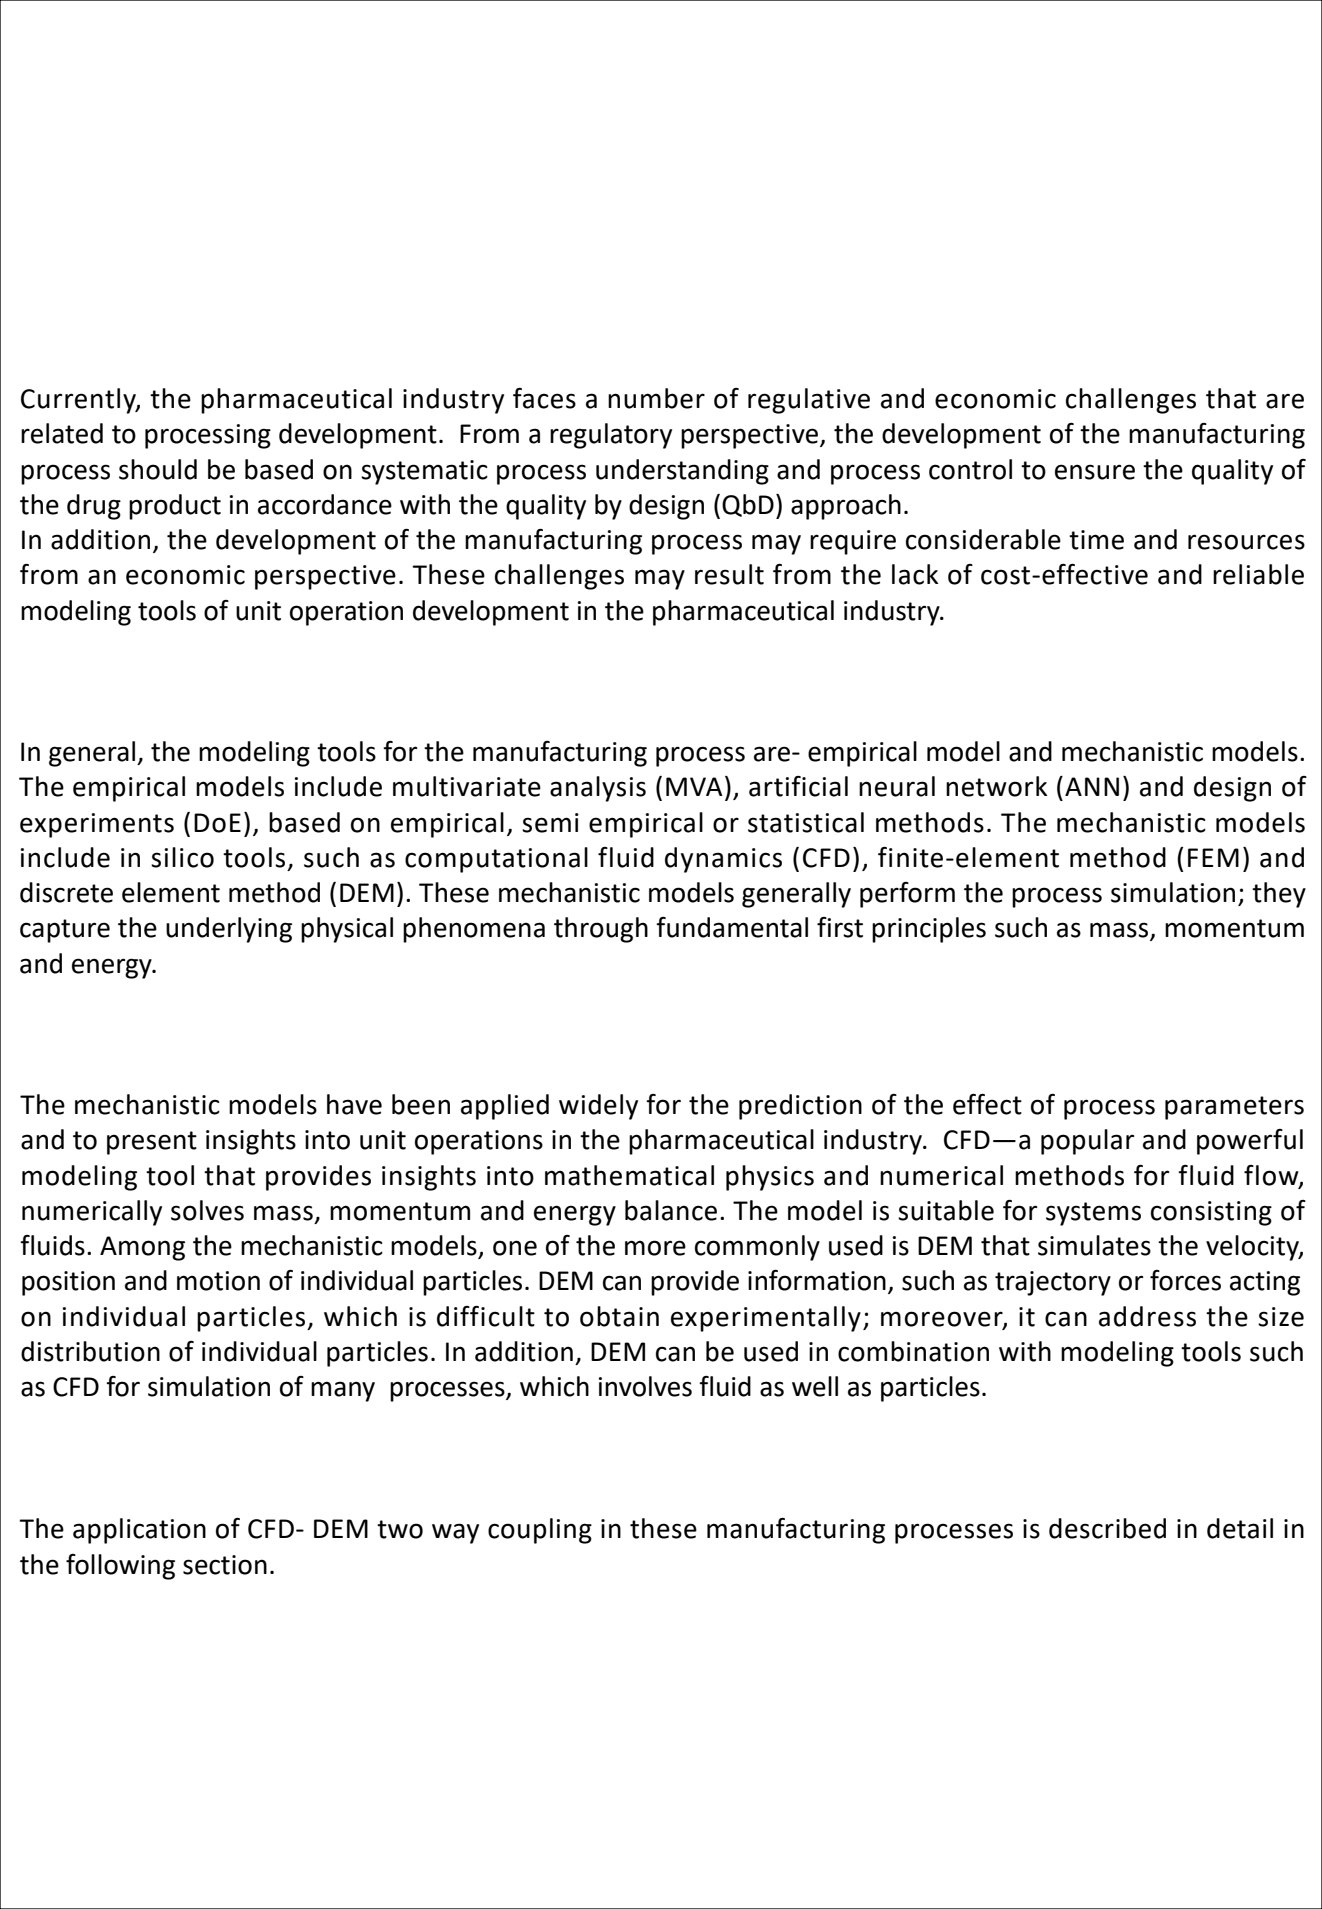 The width and height of the document is (1322, 1909). Describe the element at coordinates (1234, 1108) in the document. I see `parameters` at that location.
